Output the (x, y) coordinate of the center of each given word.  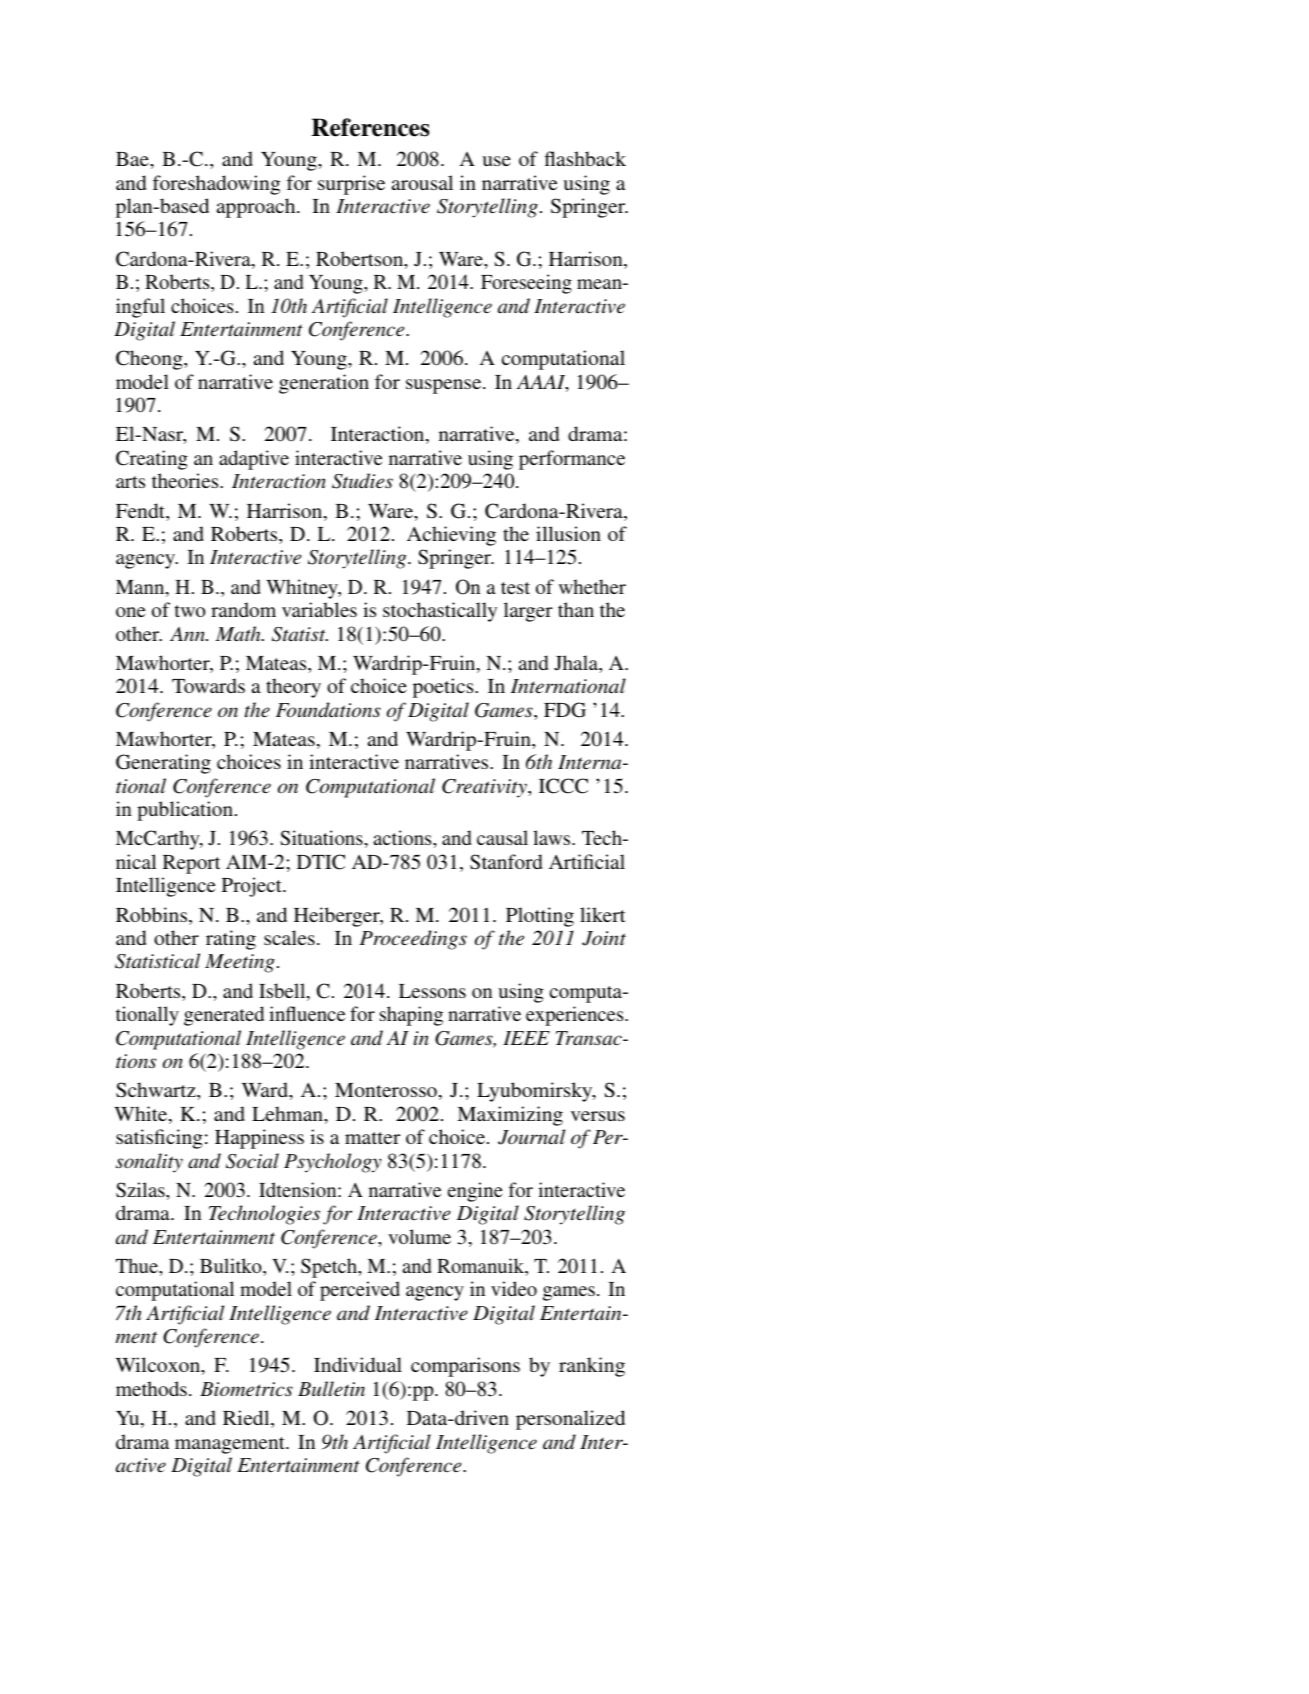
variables (319, 609)
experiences (576, 1016)
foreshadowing (216, 185)
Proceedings (413, 940)
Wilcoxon (159, 1366)
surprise (351, 185)
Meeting (240, 963)
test (515, 588)
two (190, 611)
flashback (585, 158)
